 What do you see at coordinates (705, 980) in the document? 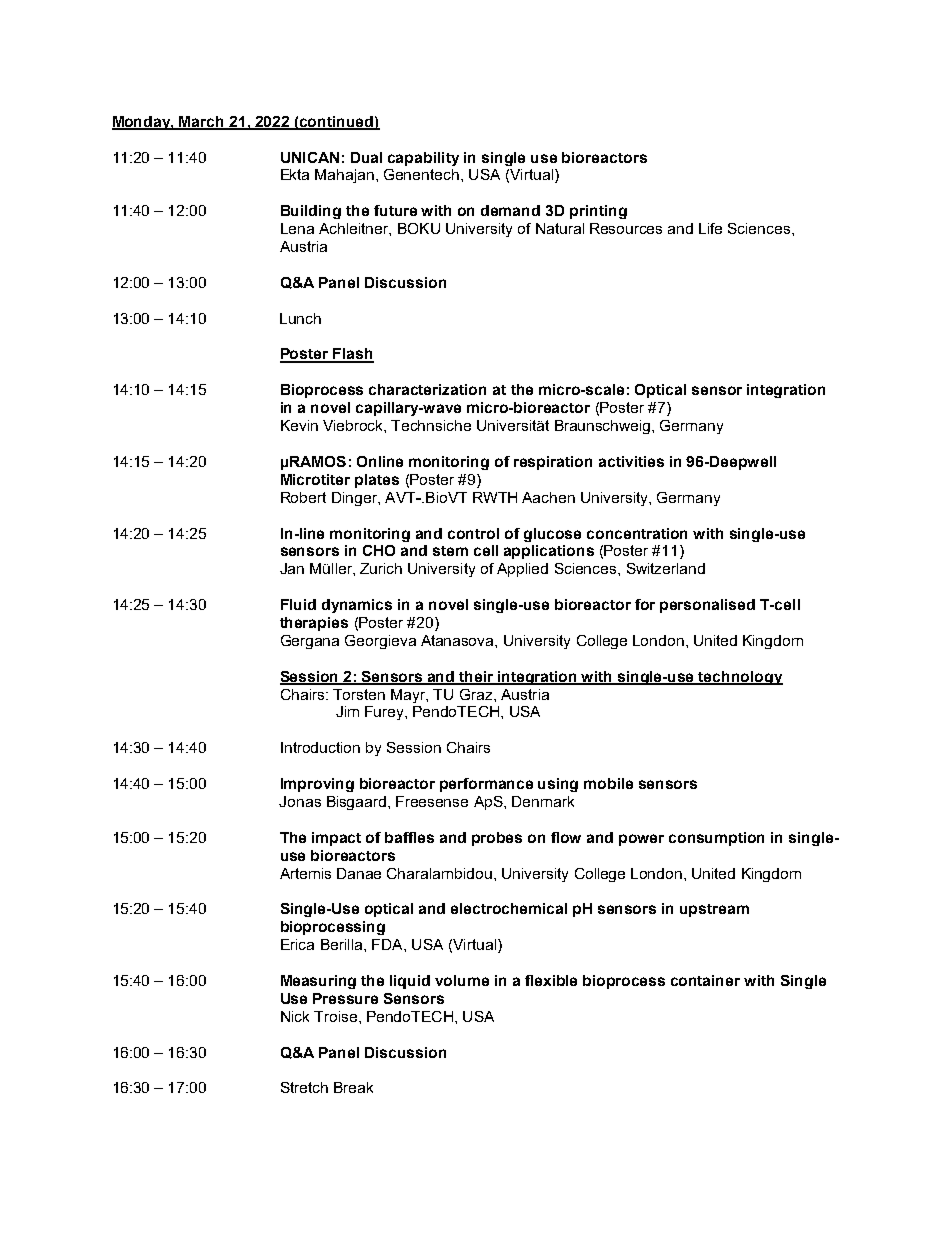
I see `container` at bounding box center [705, 980].
